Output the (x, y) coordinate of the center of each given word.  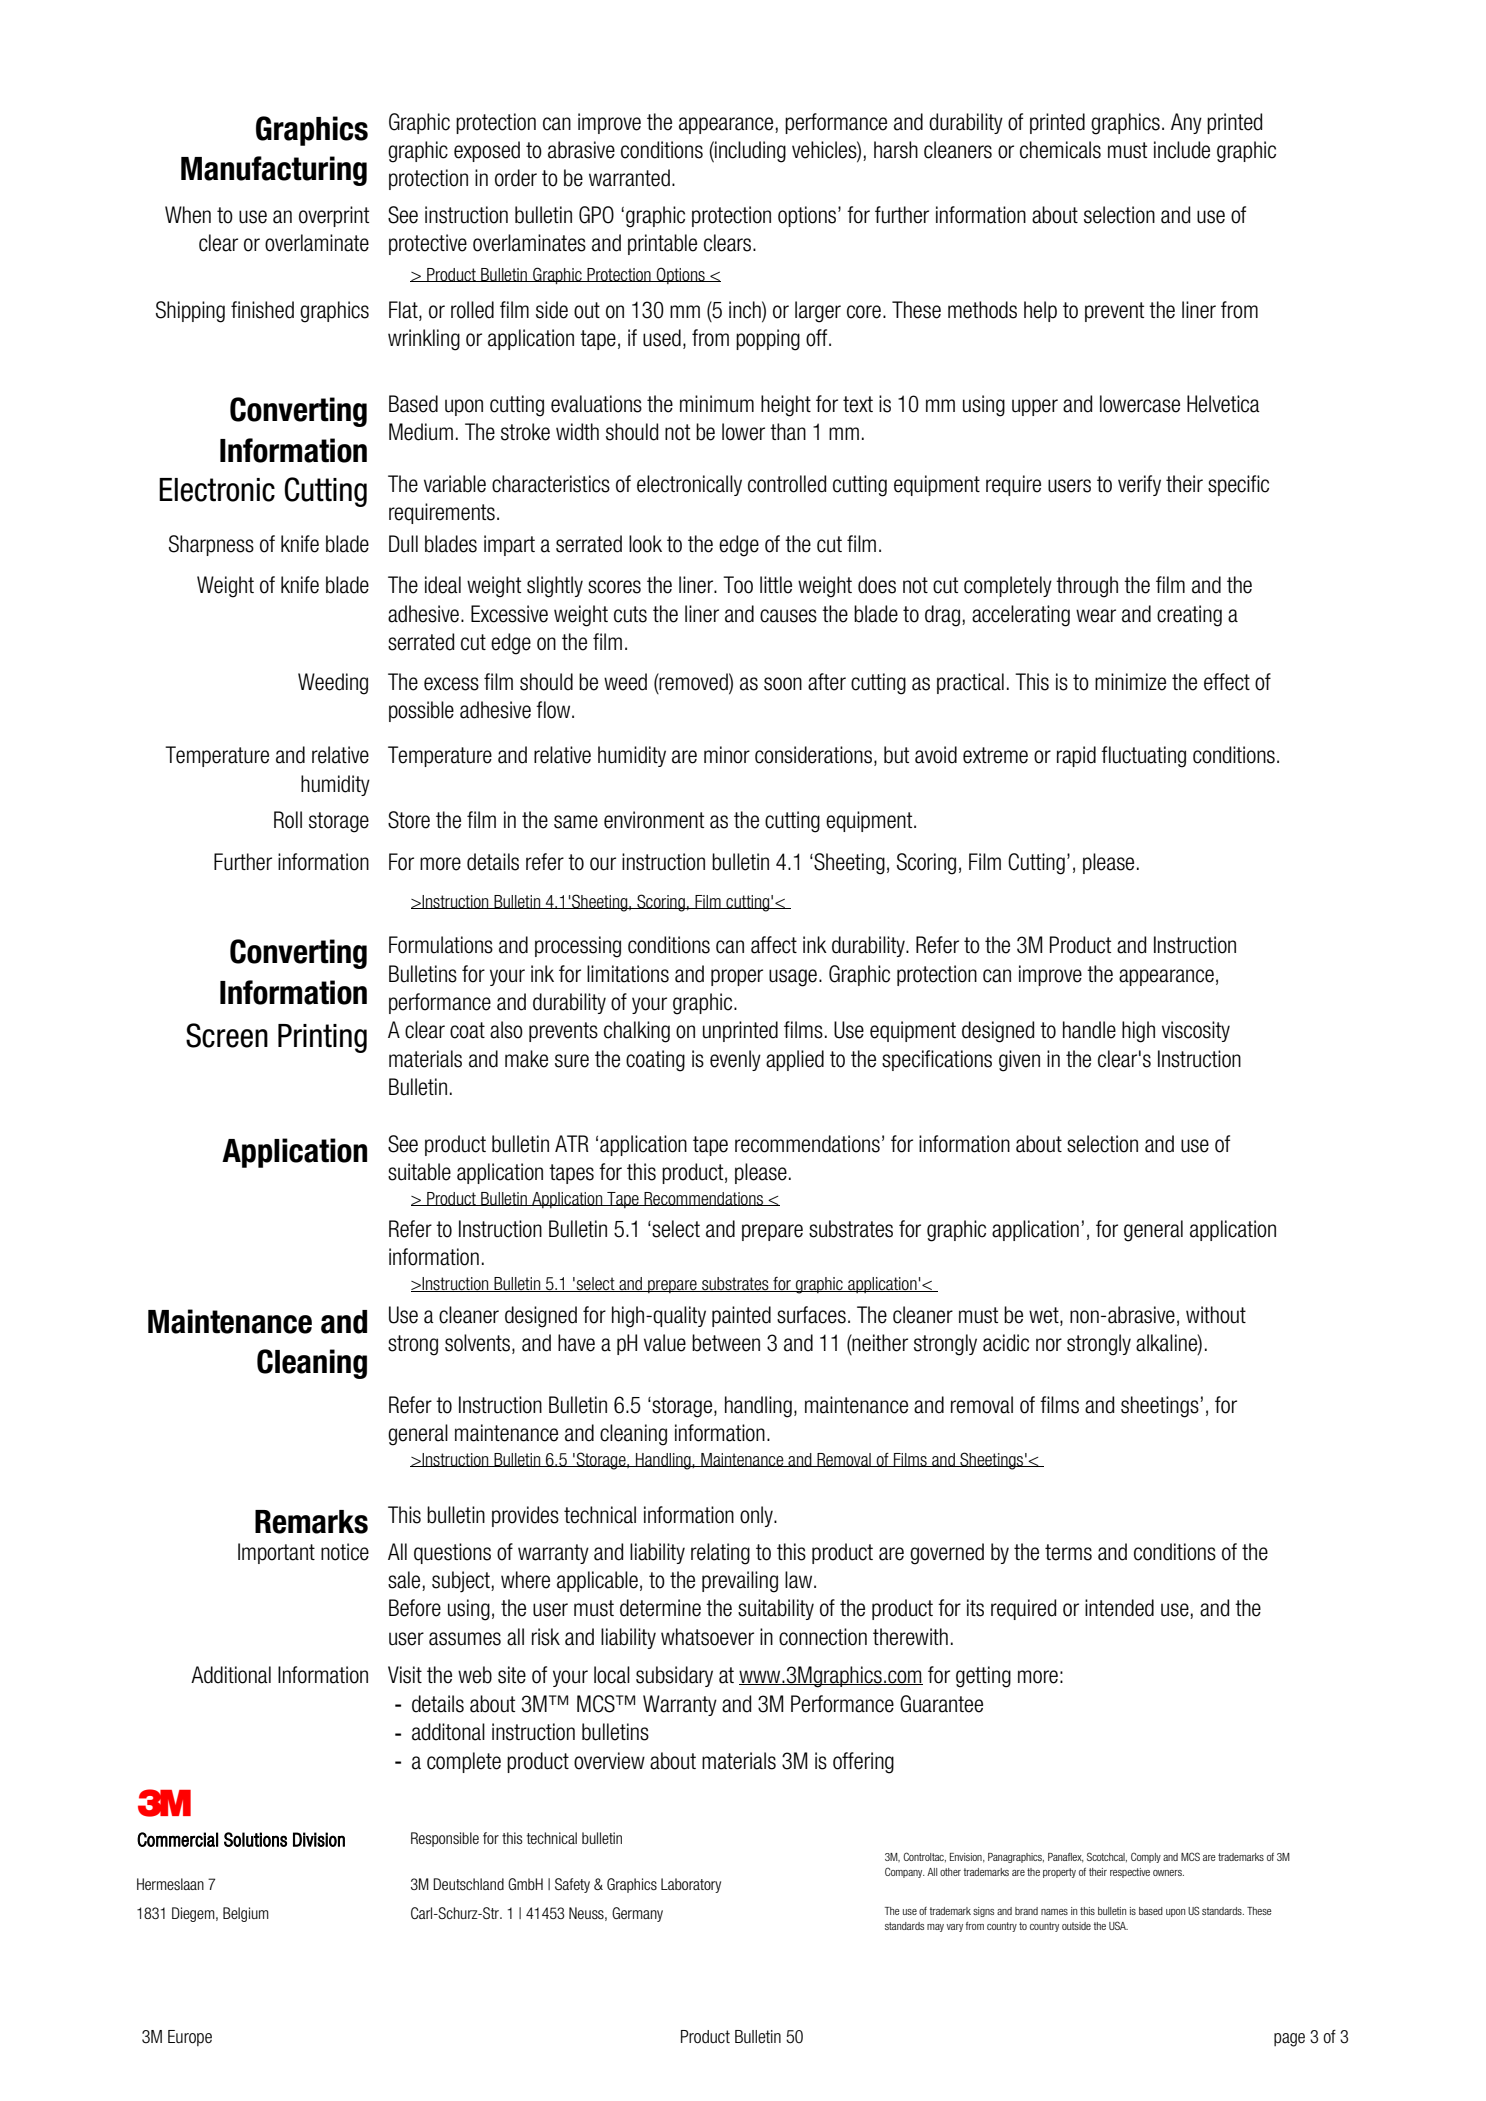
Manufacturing (274, 171)
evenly (735, 1060)
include (1182, 150)
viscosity (1196, 1031)
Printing (322, 1038)
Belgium (246, 1914)
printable (662, 244)
